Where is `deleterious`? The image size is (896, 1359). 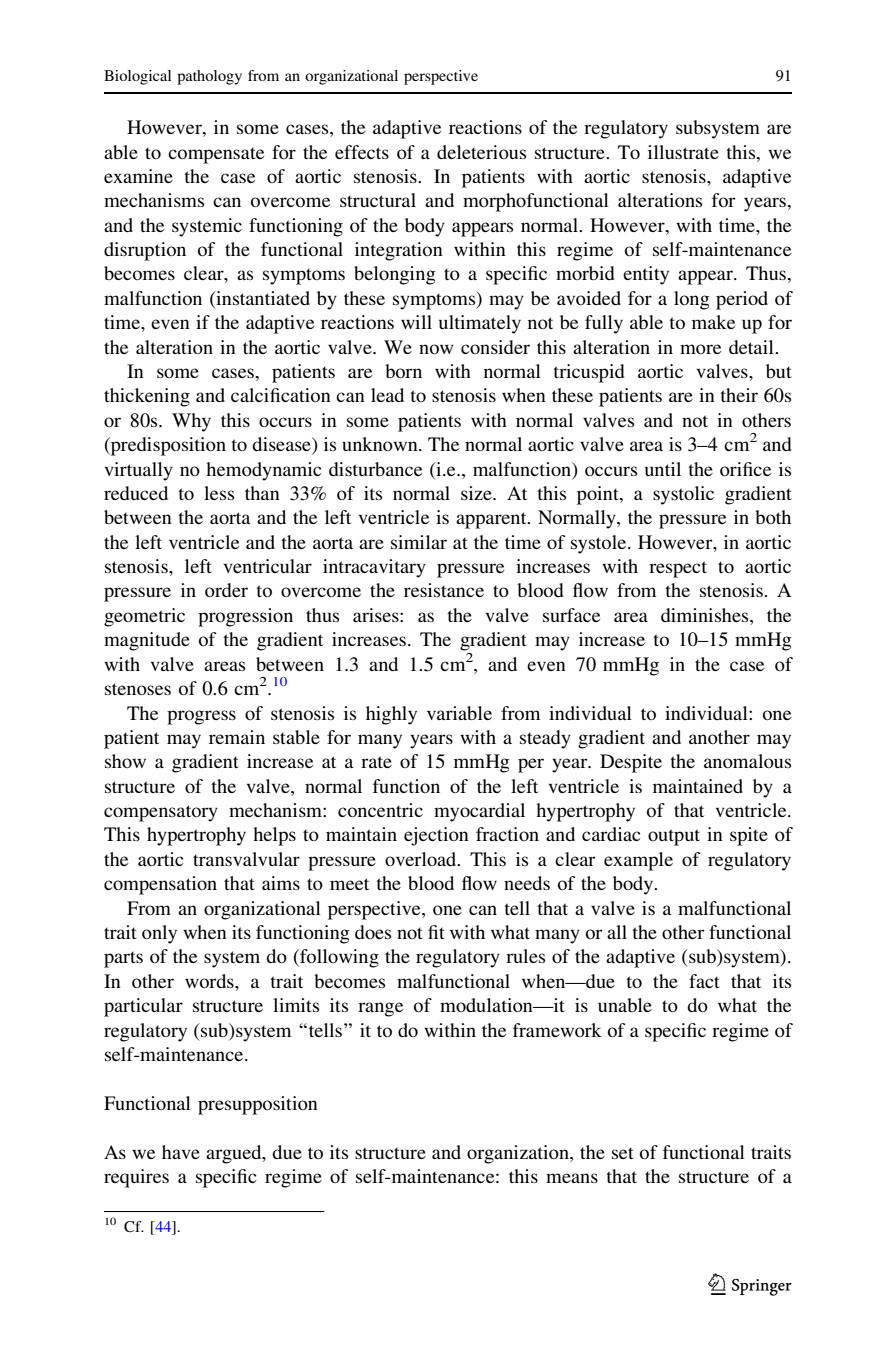
deleterious is located at coordinates (481, 152).
